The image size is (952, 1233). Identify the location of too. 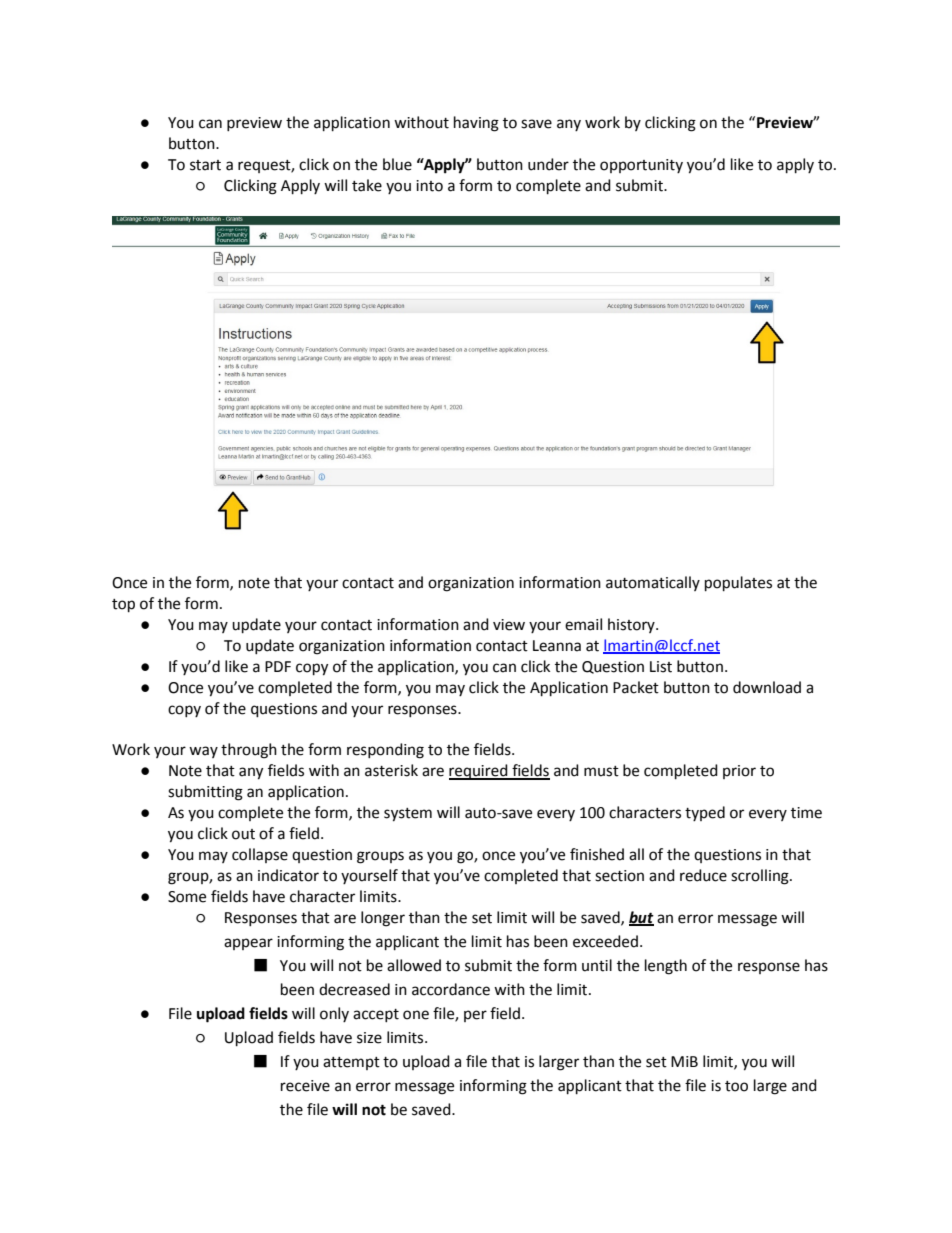
(736, 1086).
